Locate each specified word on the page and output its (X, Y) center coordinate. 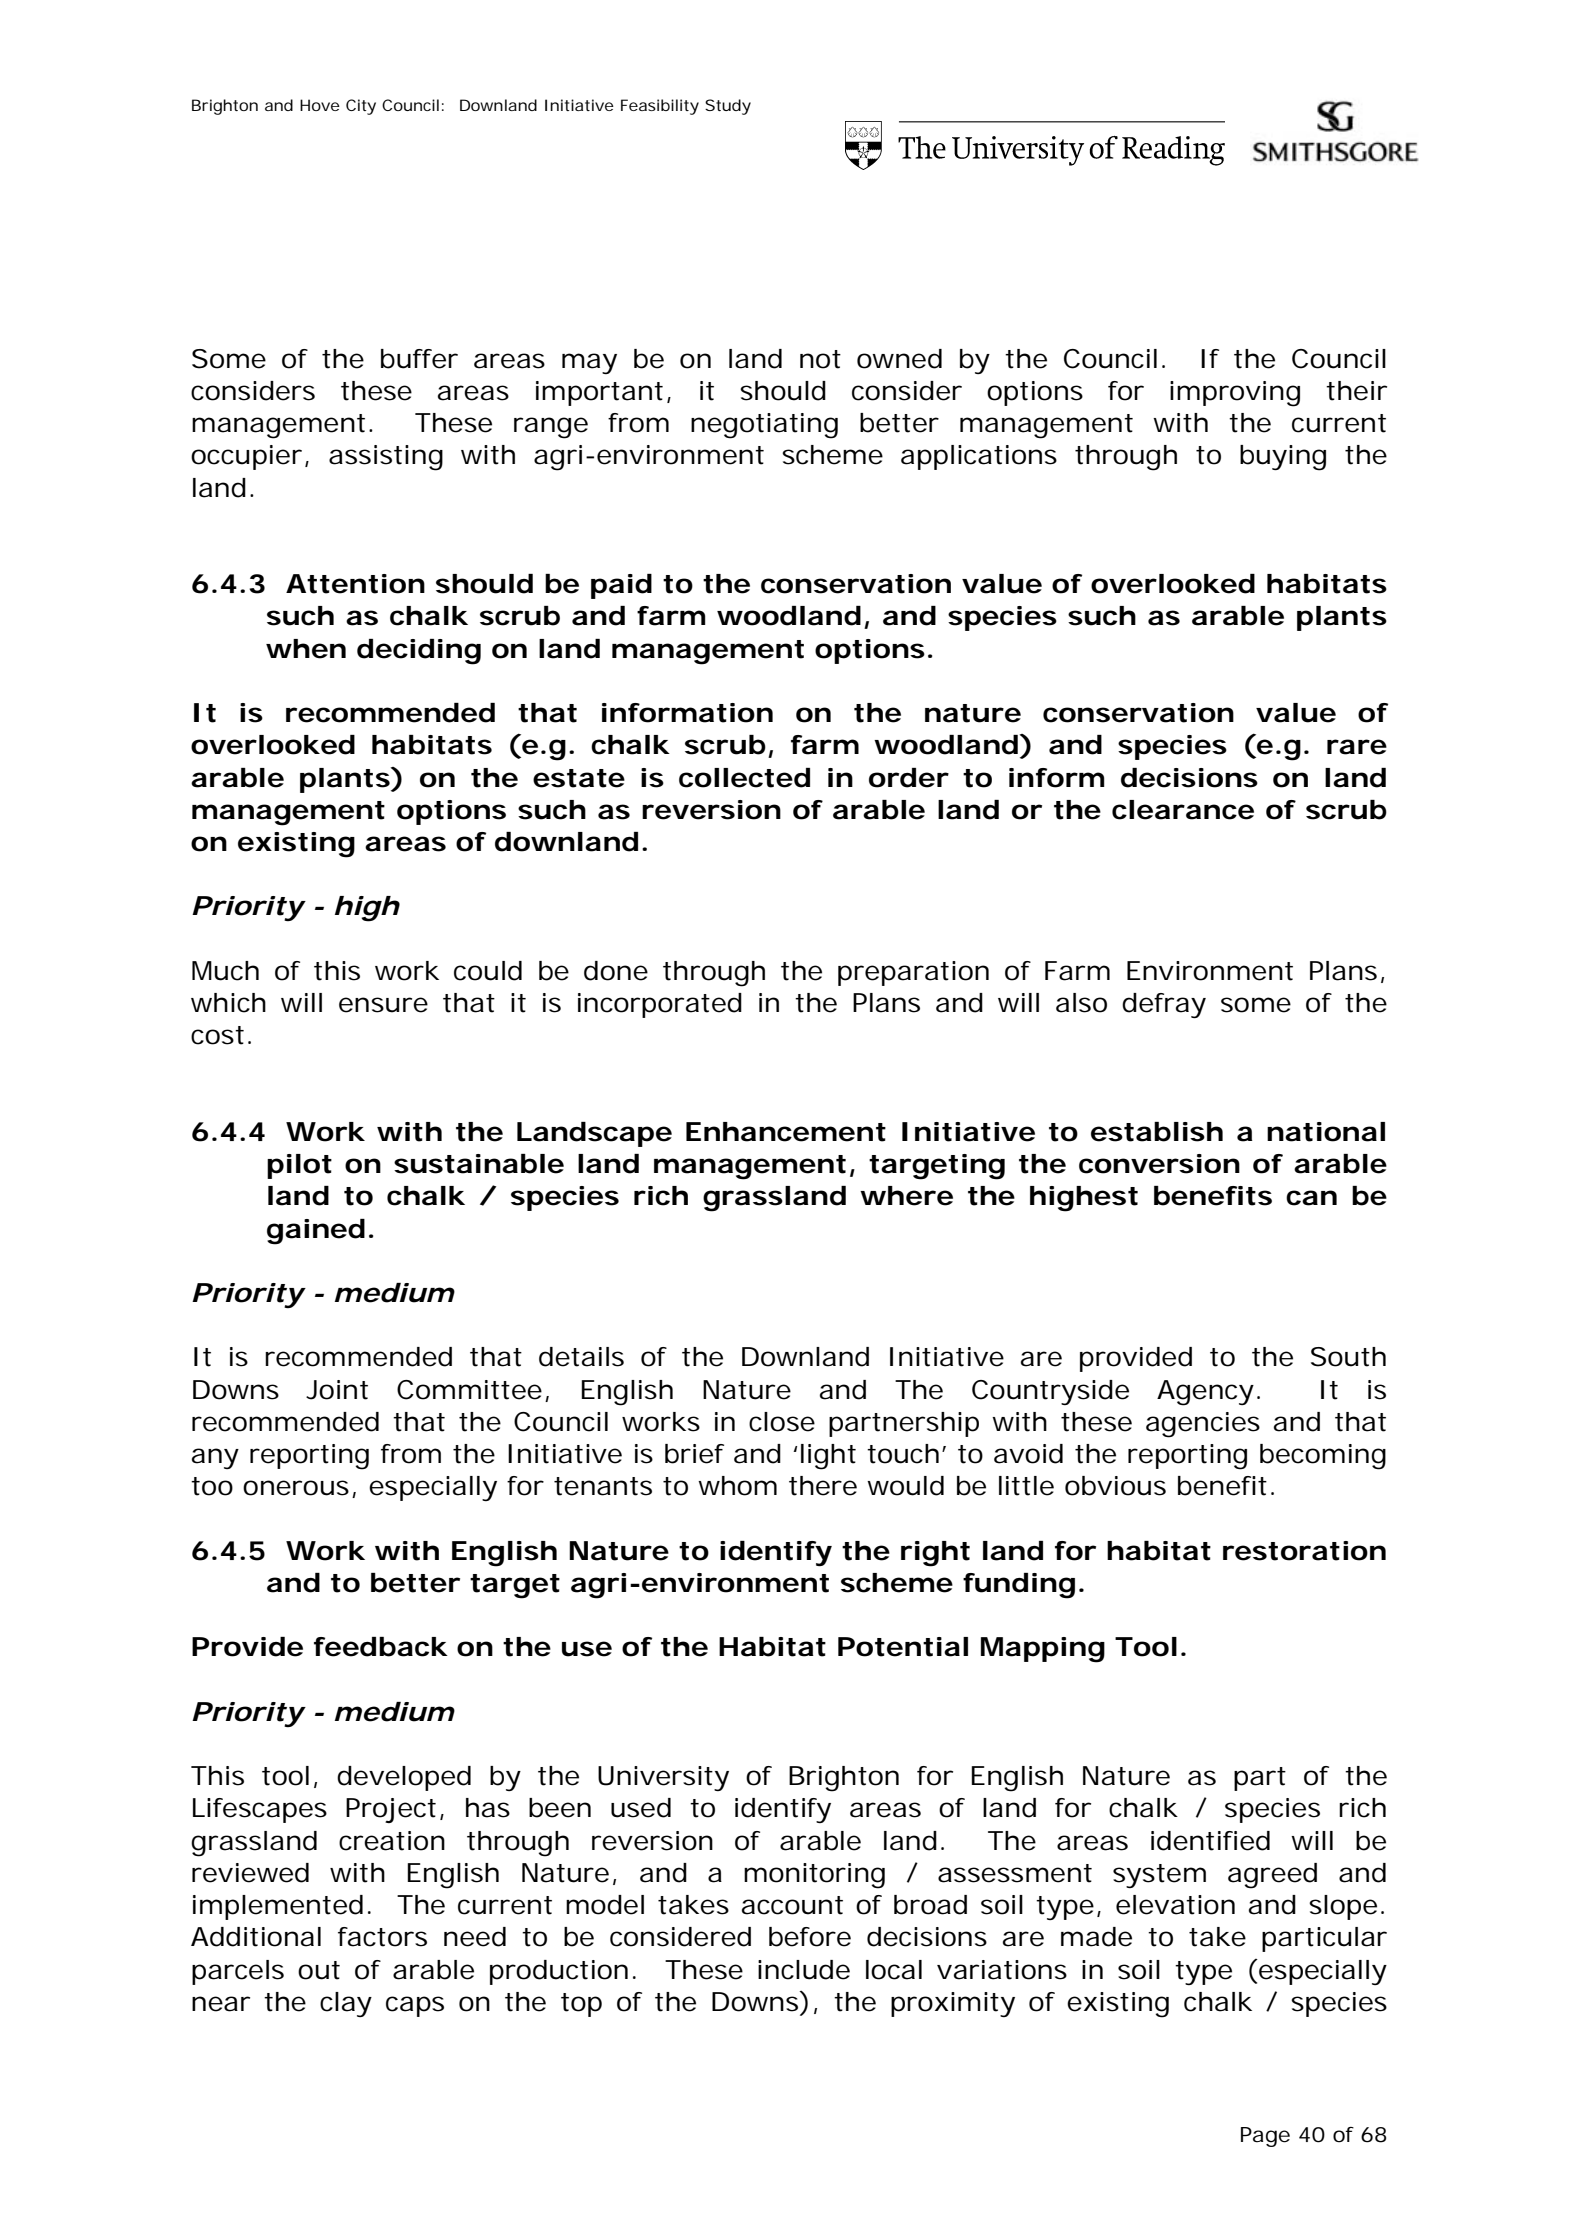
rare (1357, 747)
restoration (1304, 1551)
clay (346, 2004)
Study (728, 107)
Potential (903, 1647)
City (361, 107)
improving (1235, 394)
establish (1157, 1132)
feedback (381, 1647)
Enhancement (786, 1132)
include (804, 1970)
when (306, 649)
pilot (299, 1166)
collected (744, 778)
